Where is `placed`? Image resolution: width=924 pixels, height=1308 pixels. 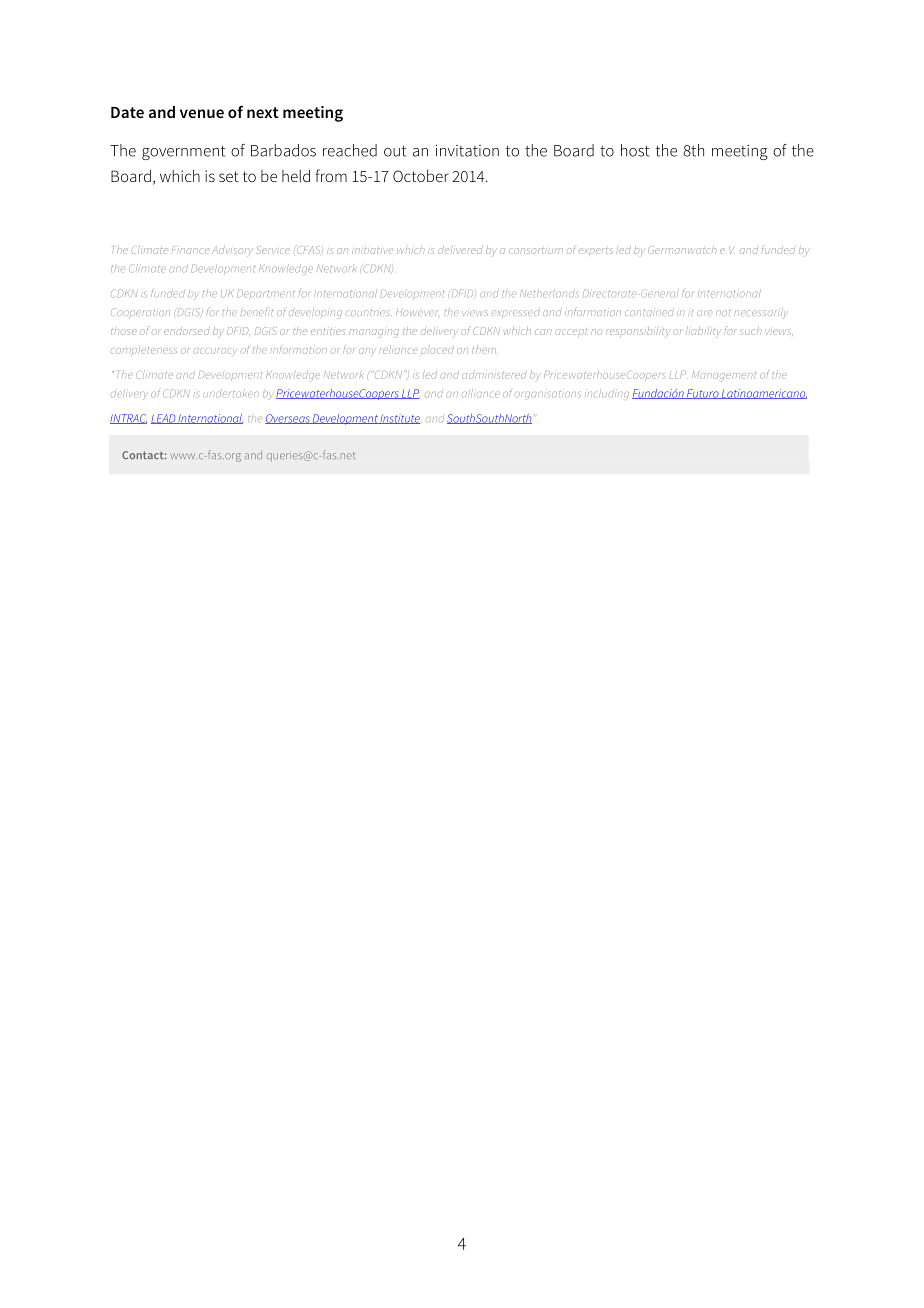 placed is located at coordinates (437, 349).
